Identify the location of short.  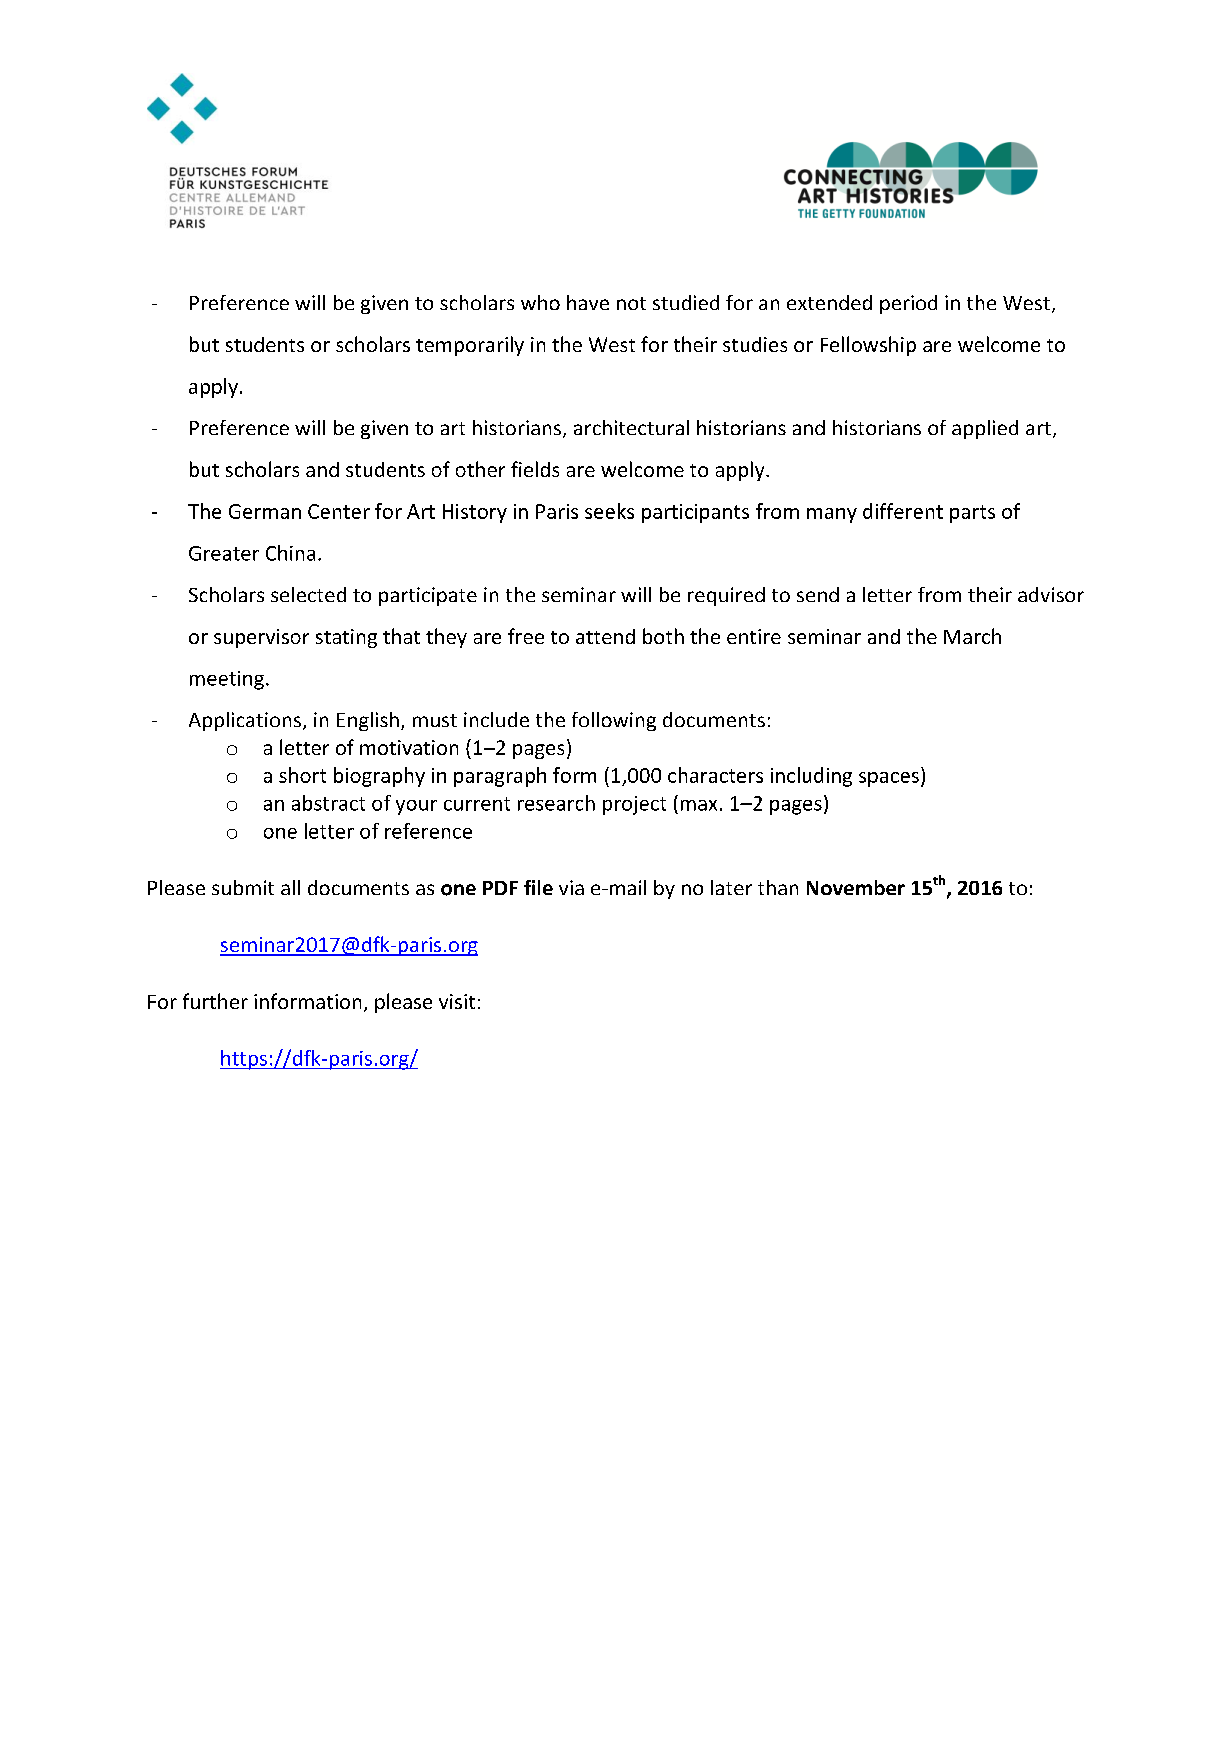
(302, 775).
